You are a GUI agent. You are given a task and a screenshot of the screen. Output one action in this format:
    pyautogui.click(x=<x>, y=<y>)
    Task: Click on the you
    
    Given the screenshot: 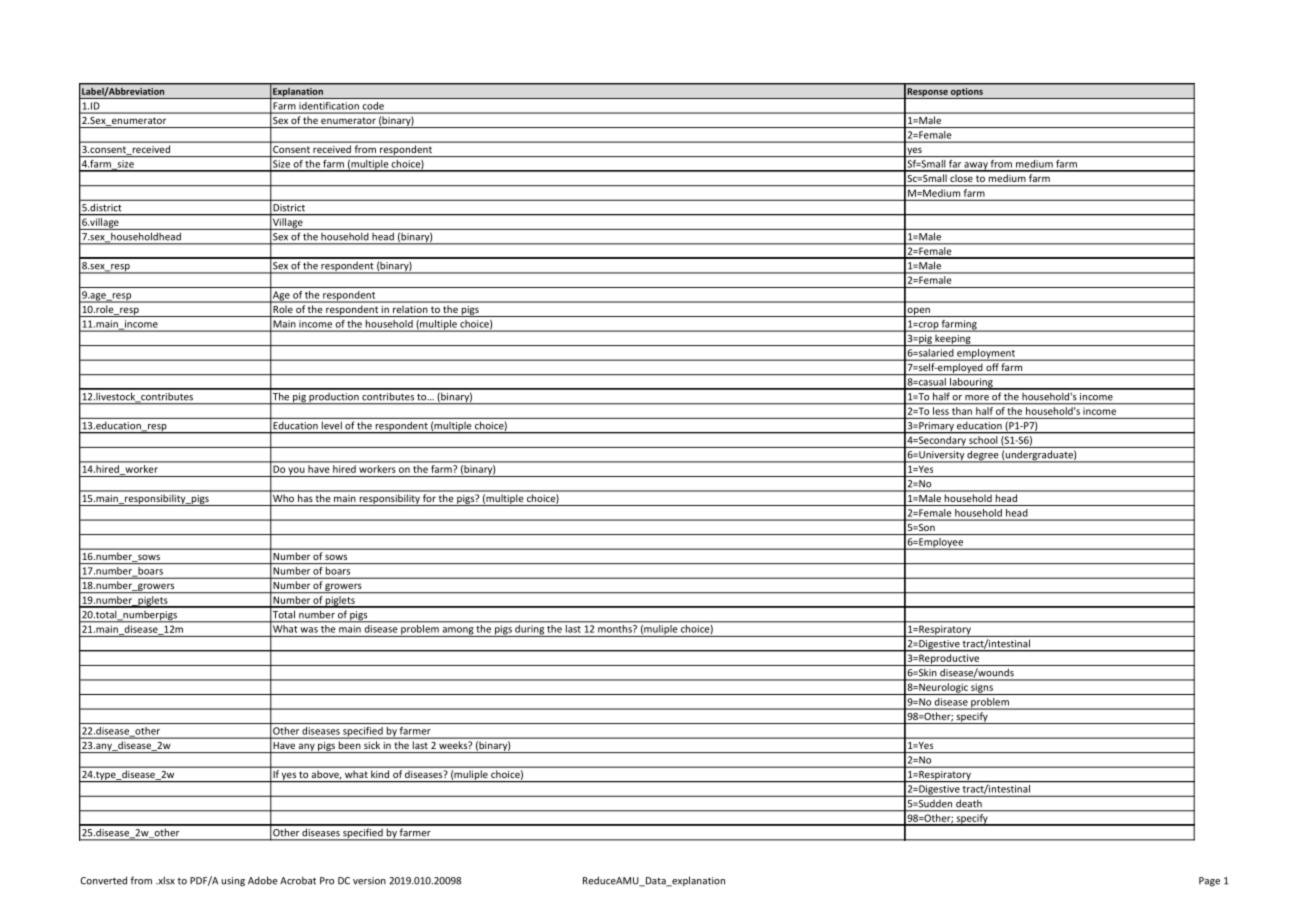 What is the action you would take?
    pyautogui.click(x=296, y=472)
